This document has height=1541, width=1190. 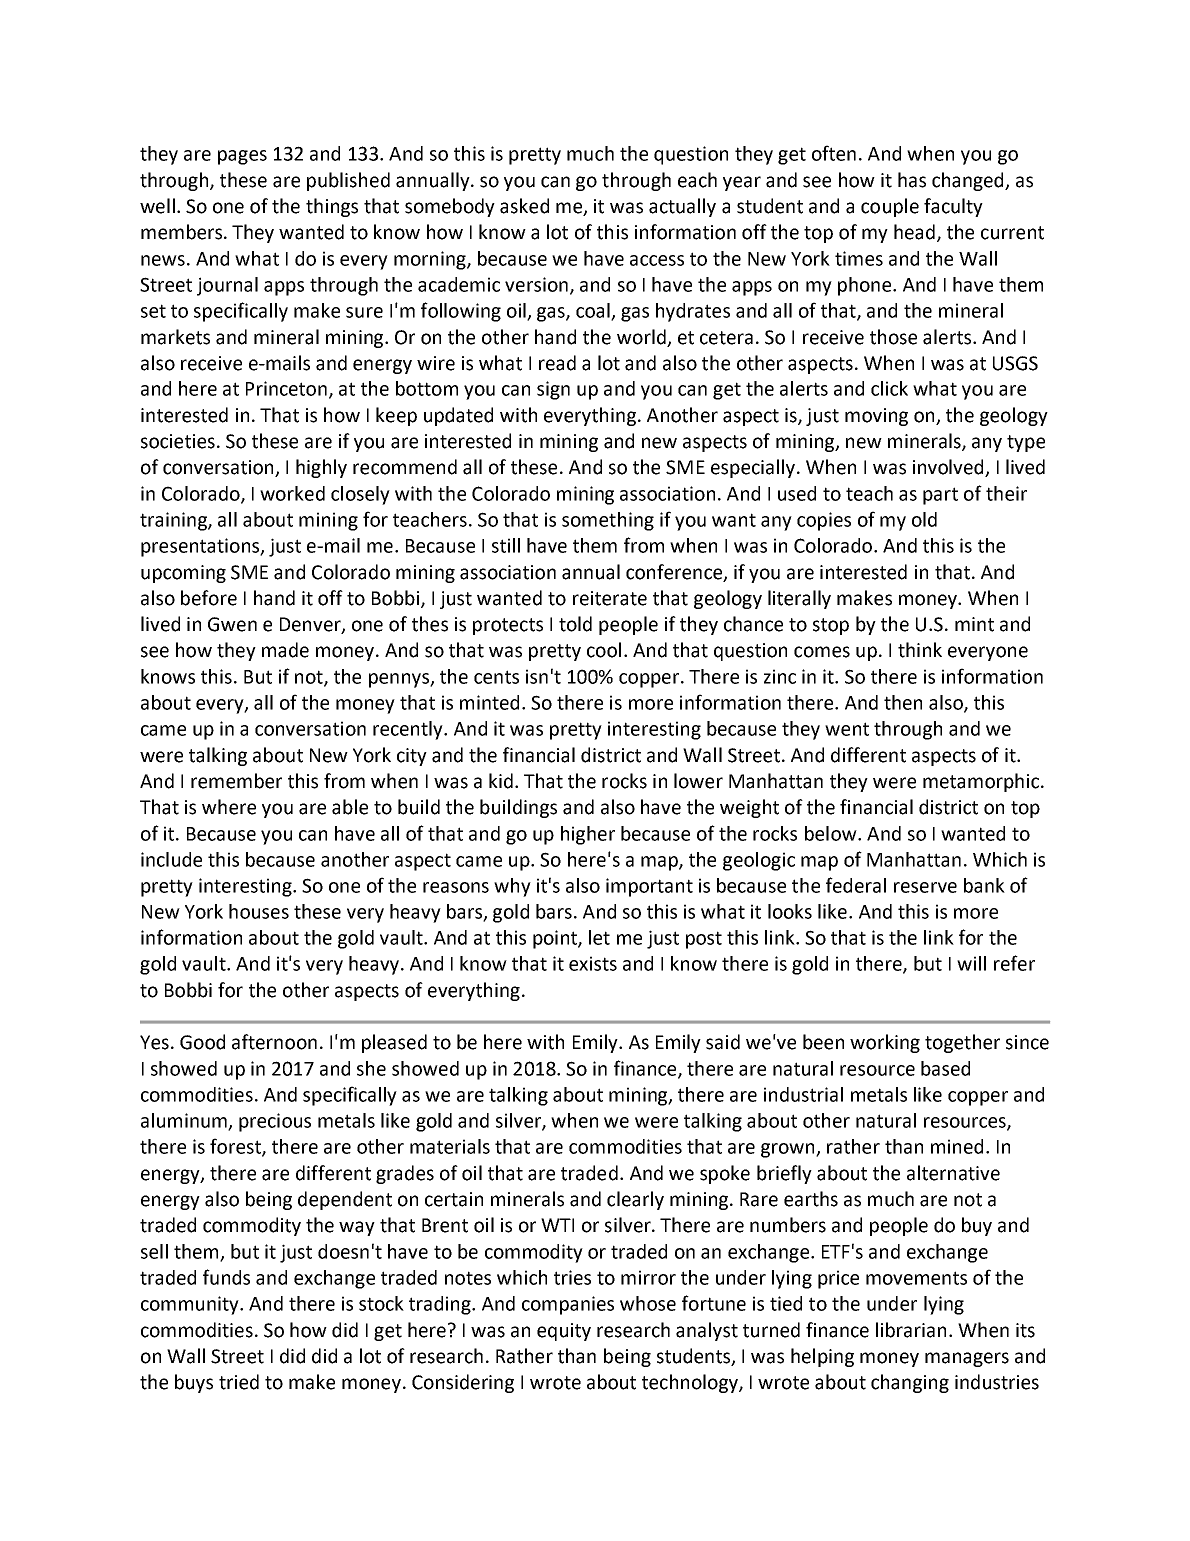 I want to click on metamorphic, so click(x=981, y=782).
